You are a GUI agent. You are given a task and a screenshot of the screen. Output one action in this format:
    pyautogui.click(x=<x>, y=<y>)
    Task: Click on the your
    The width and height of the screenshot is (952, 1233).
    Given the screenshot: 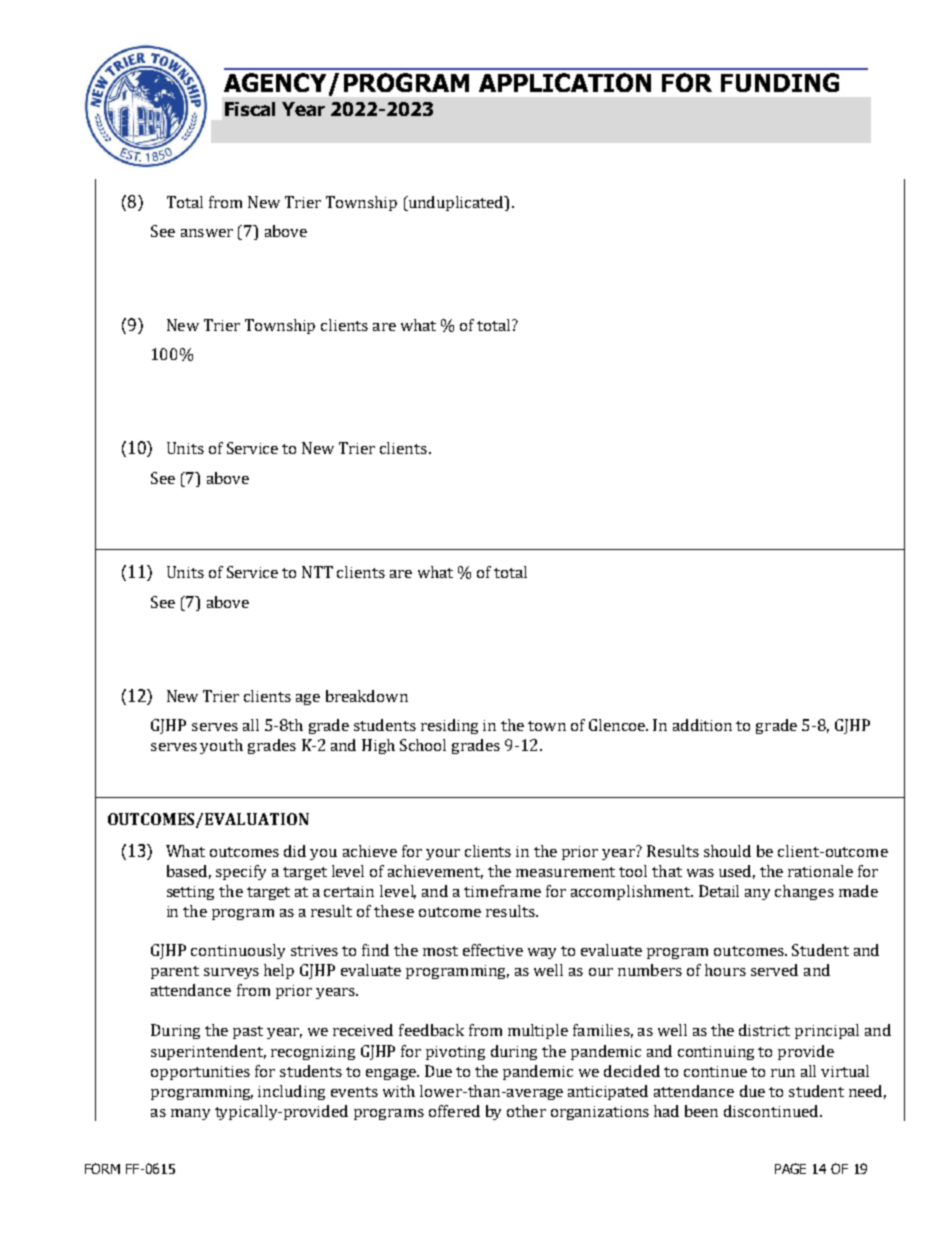 What is the action you would take?
    pyautogui.click(x=443, y=854)
